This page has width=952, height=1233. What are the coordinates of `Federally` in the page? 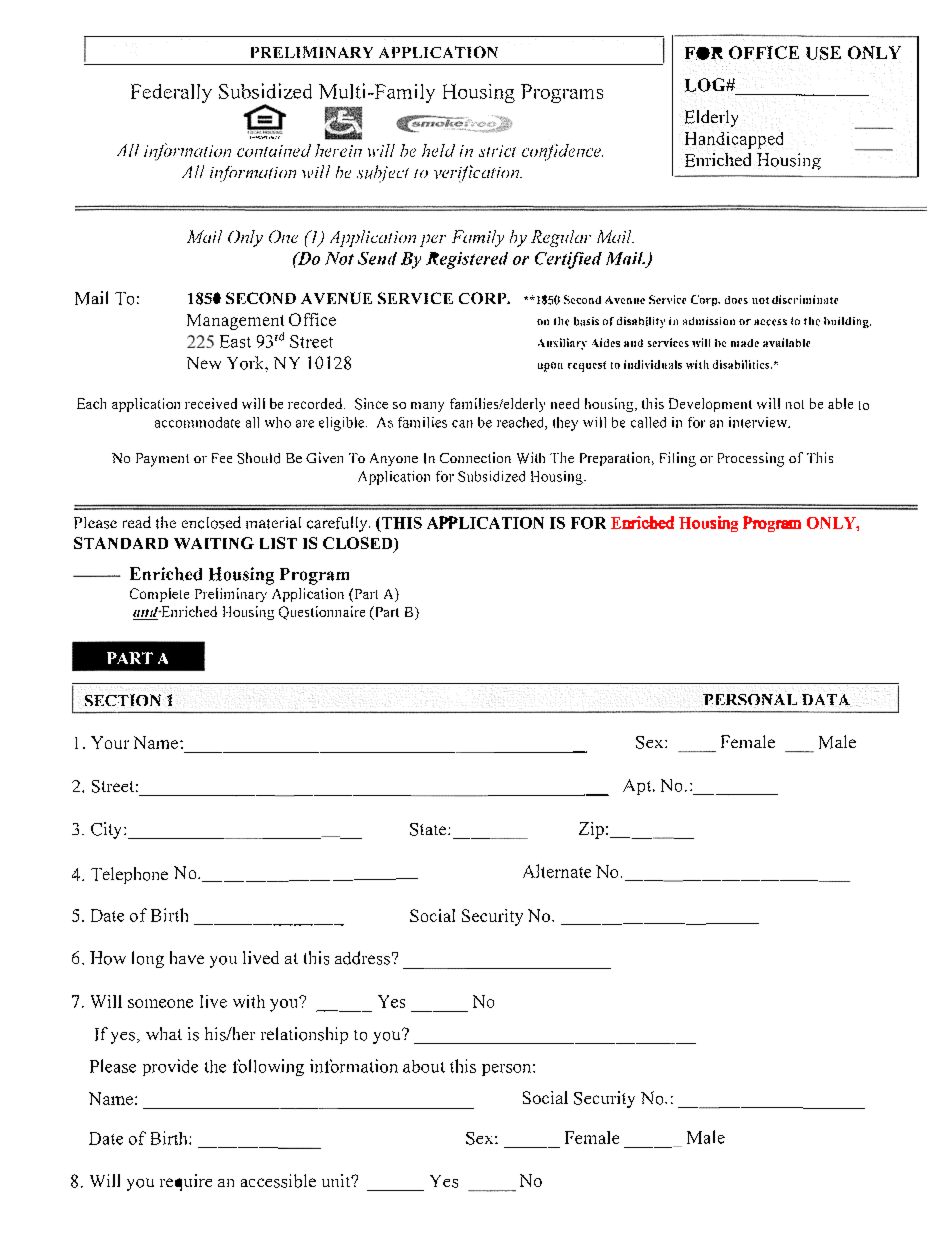 It's located at (171, 93).
